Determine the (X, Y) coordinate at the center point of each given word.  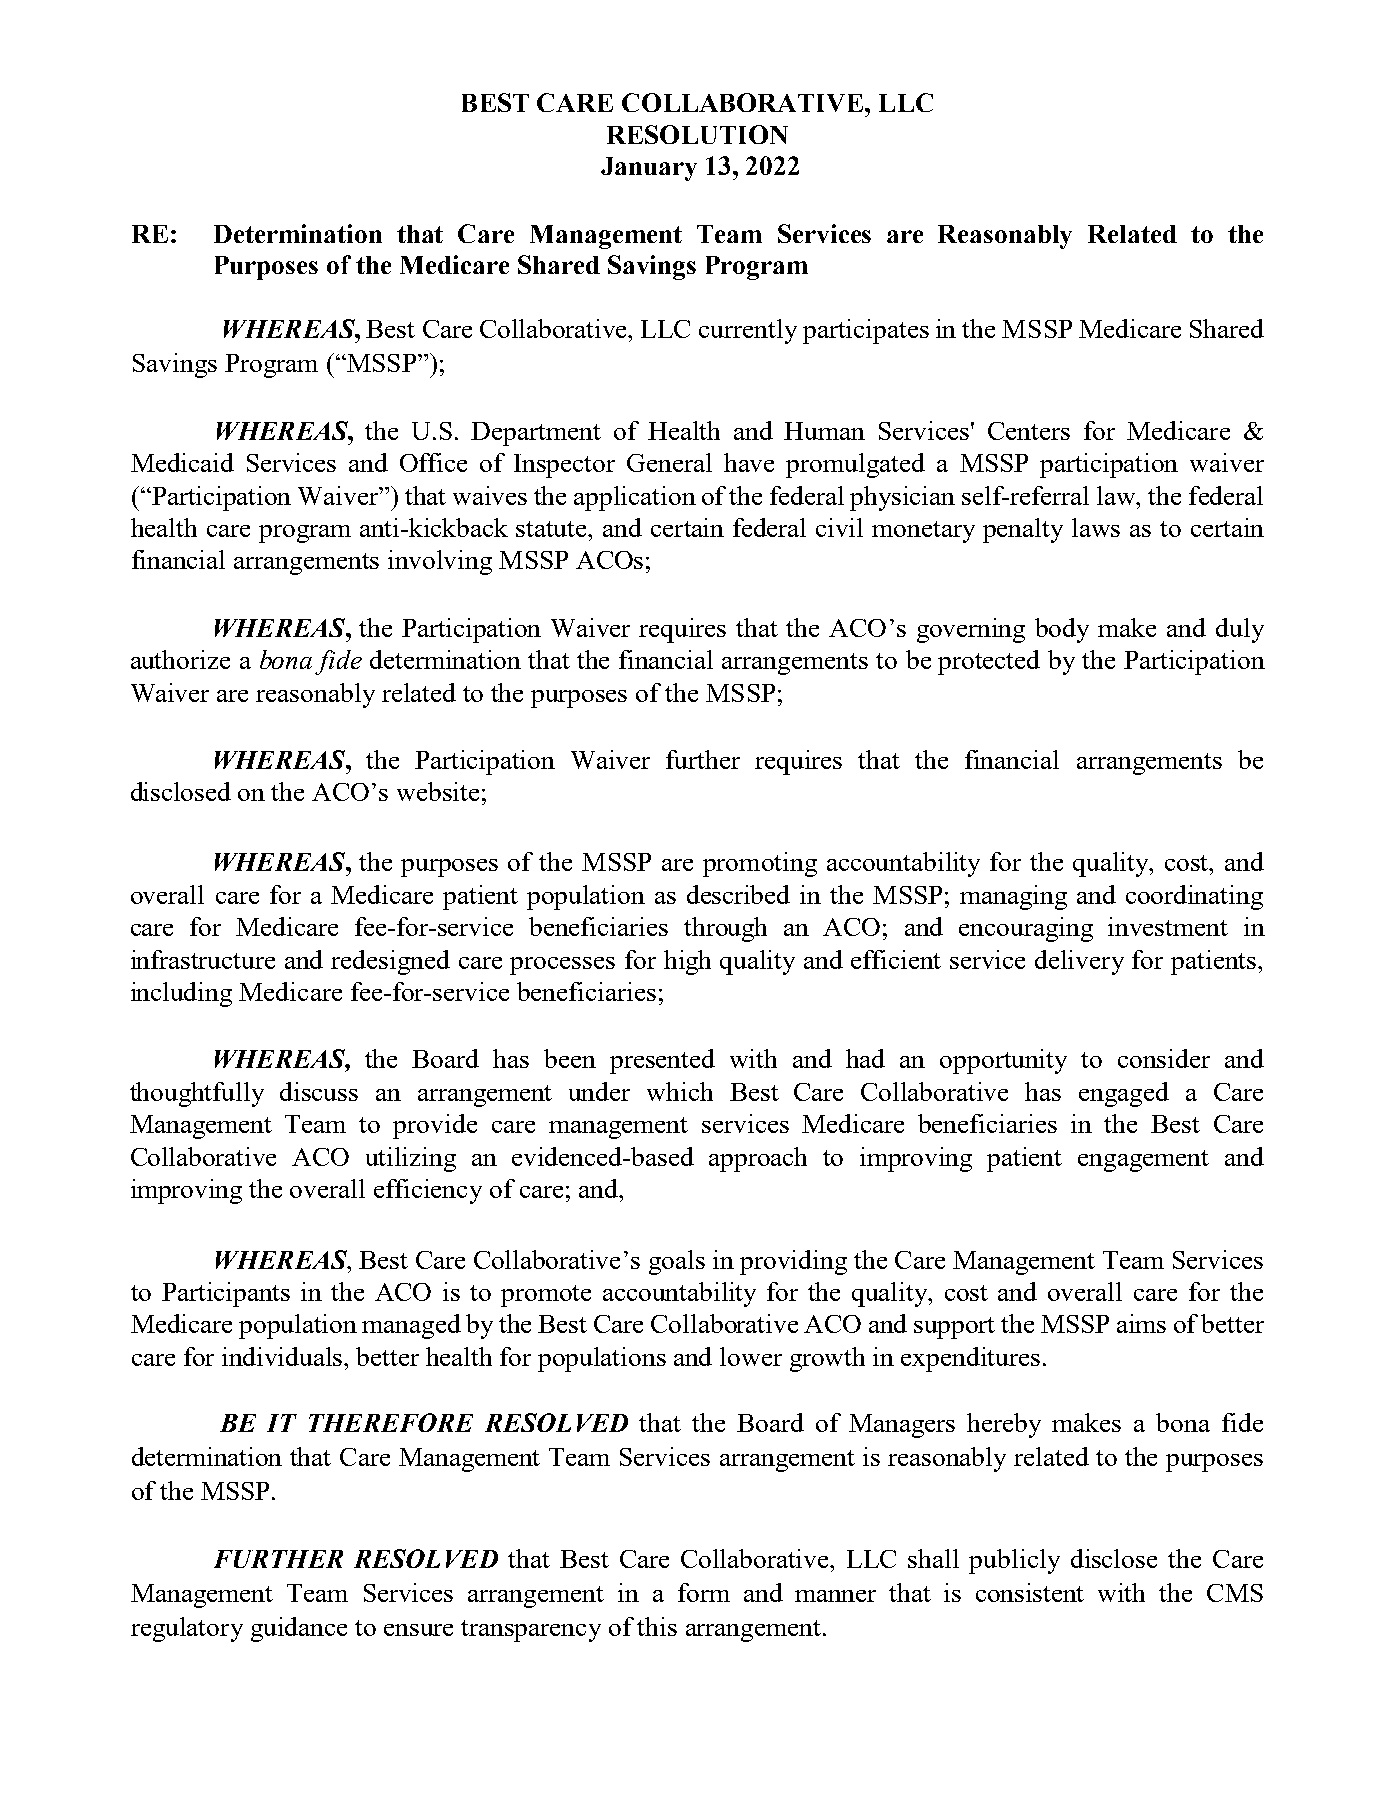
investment (1168, 926)
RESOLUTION (697, 134)
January (649, 169)
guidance (299, 1629)
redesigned (390, 962)
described (738, 894)
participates (866, 331)
